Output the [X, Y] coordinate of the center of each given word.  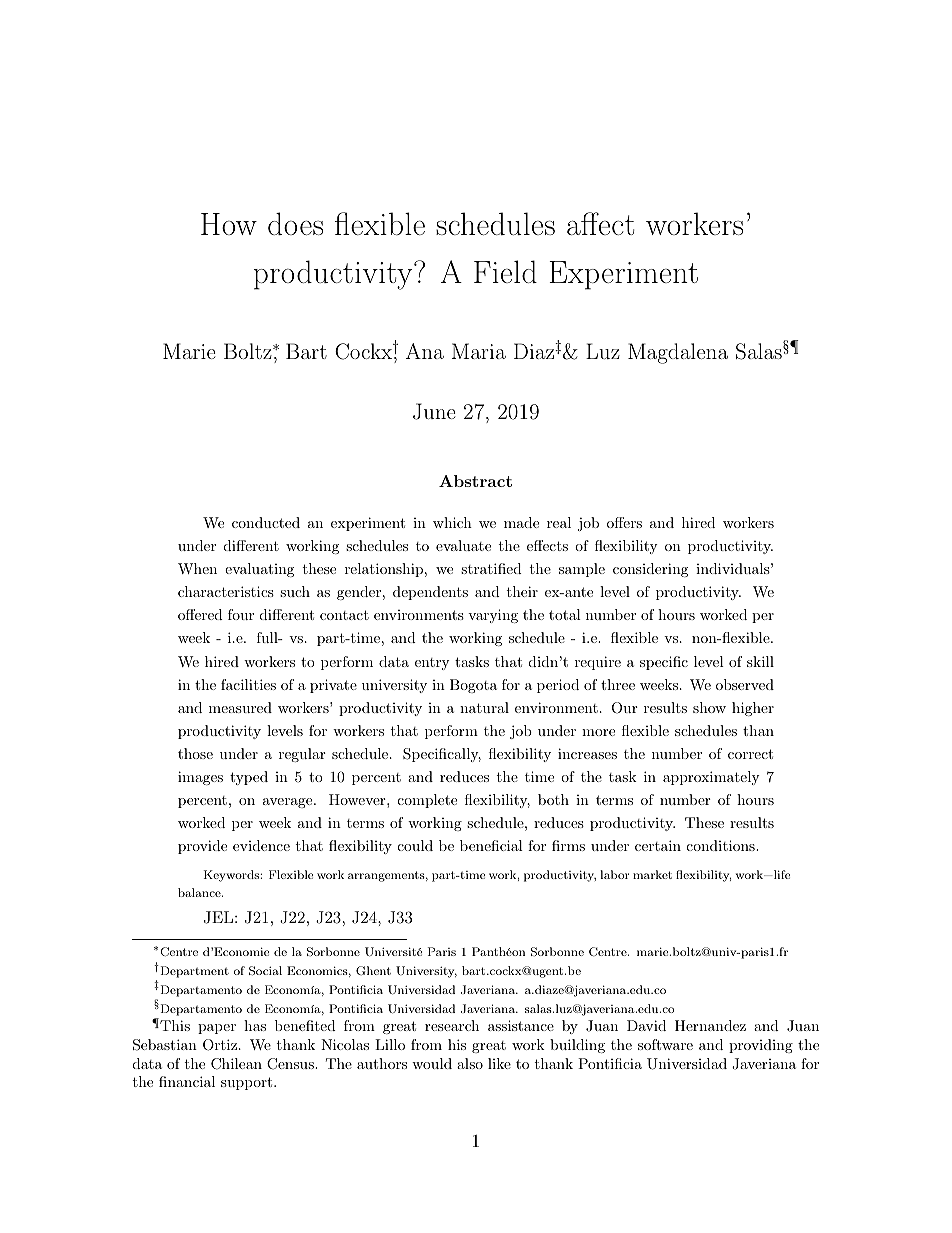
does [295, 223]
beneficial [491, 845]
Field [505, 271]
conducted [266, 522]
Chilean [236, 1064]
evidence [261, 845]
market [652, 874]
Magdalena [678, 353]
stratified [491, 568]
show [709, 707]
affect [600, 223]
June [434, 411]
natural [484, 707]
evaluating [259, 570]
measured [240, 707]
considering [650, 570]
